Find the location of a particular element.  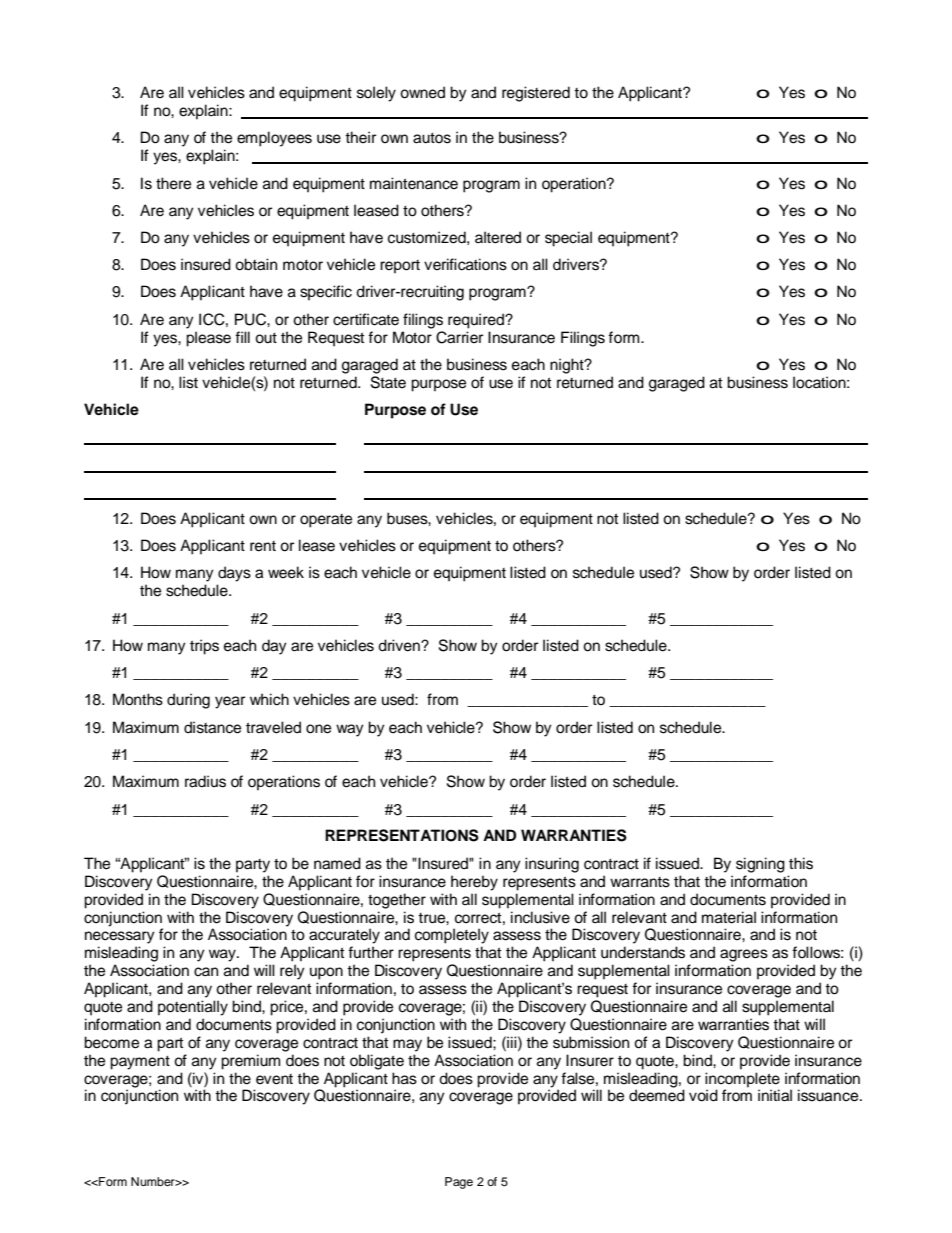

necessary is located at coordinates (120, 937).
